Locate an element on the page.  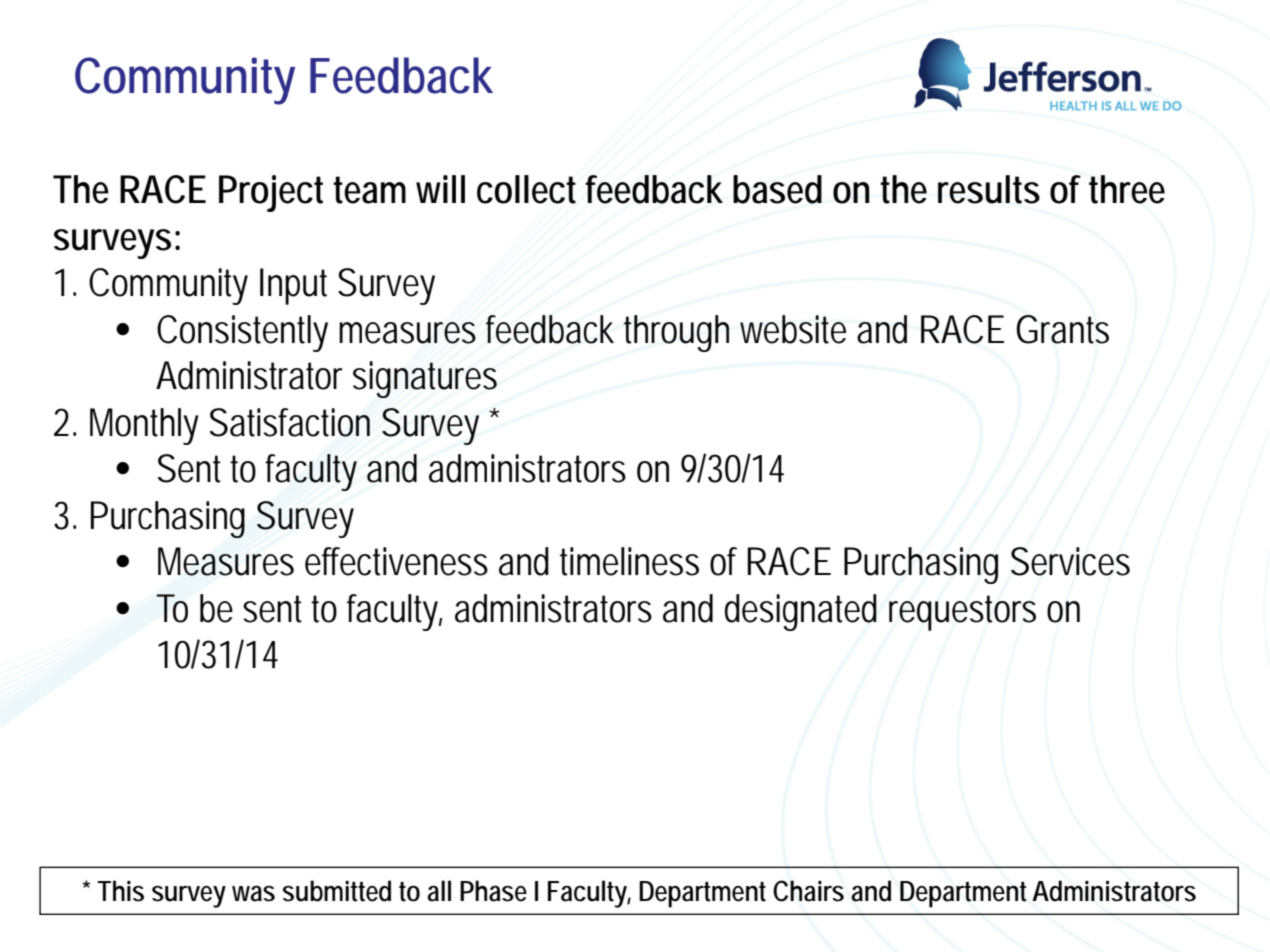
Grants is located at coordinates (1062, 329).
